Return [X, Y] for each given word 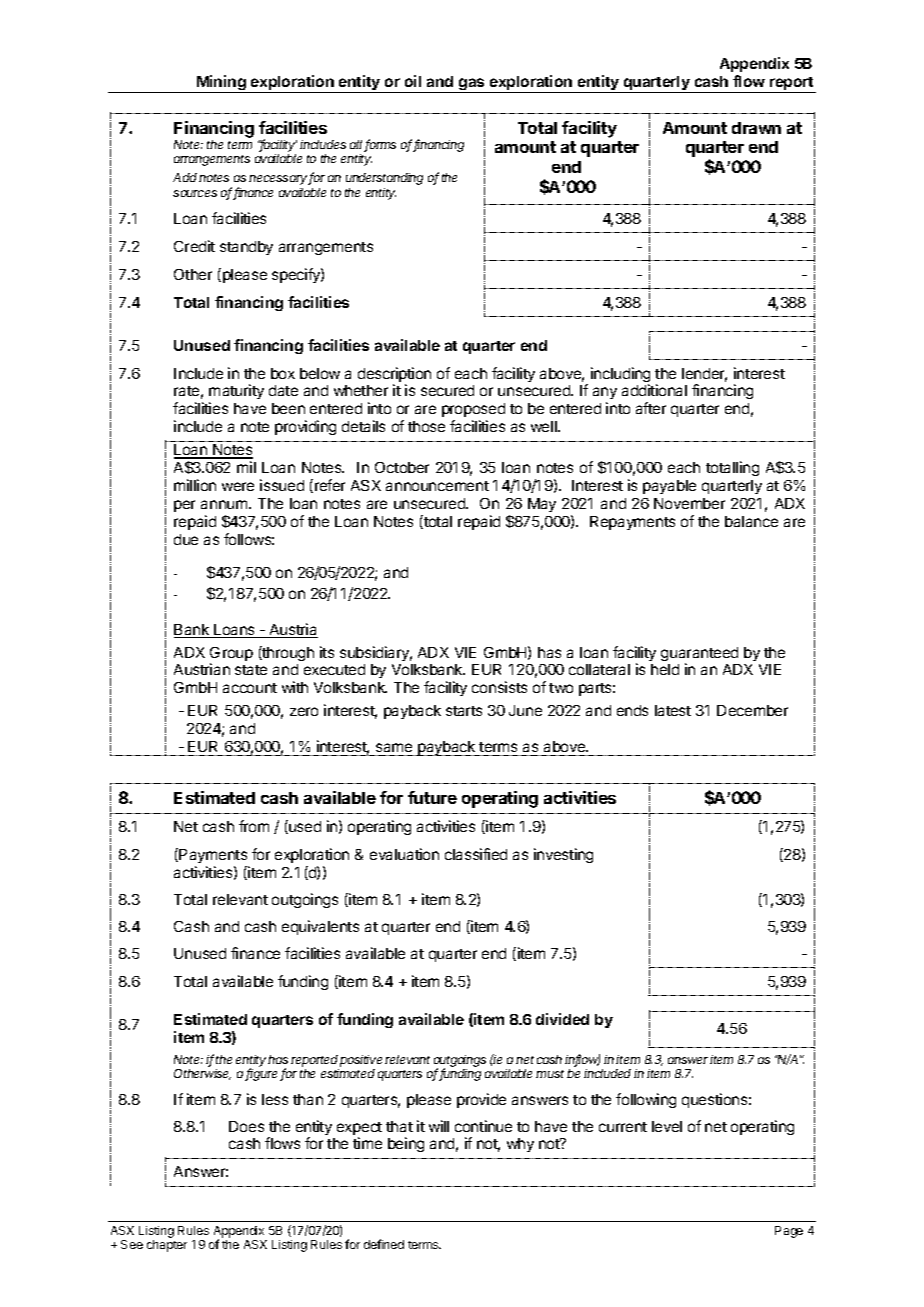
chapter [167, 1246]
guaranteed [699, 655]
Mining [221, 84]
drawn [756, 128]
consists [499, 687]
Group [231, 655]
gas [472, 85]
